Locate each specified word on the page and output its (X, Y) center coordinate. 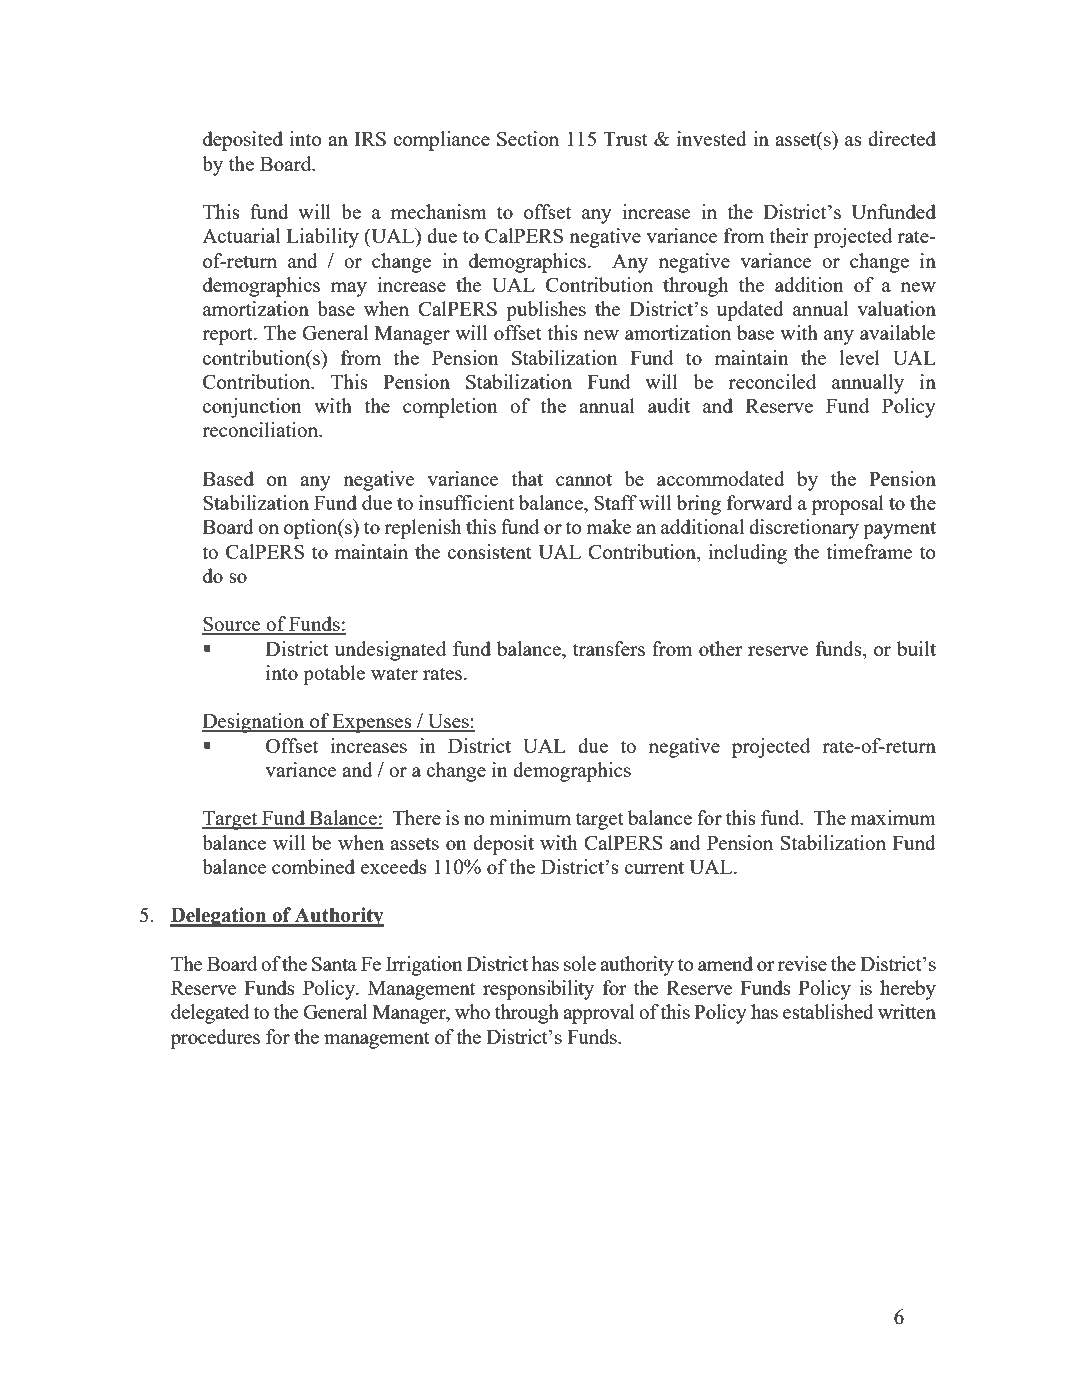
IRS (370, 138)
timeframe (869, 551)
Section (528, 138)
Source (232, 625)
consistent (490, 551)
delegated (210, 1014)
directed (902, 138)
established (828, 1011)
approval (599, 1014)
